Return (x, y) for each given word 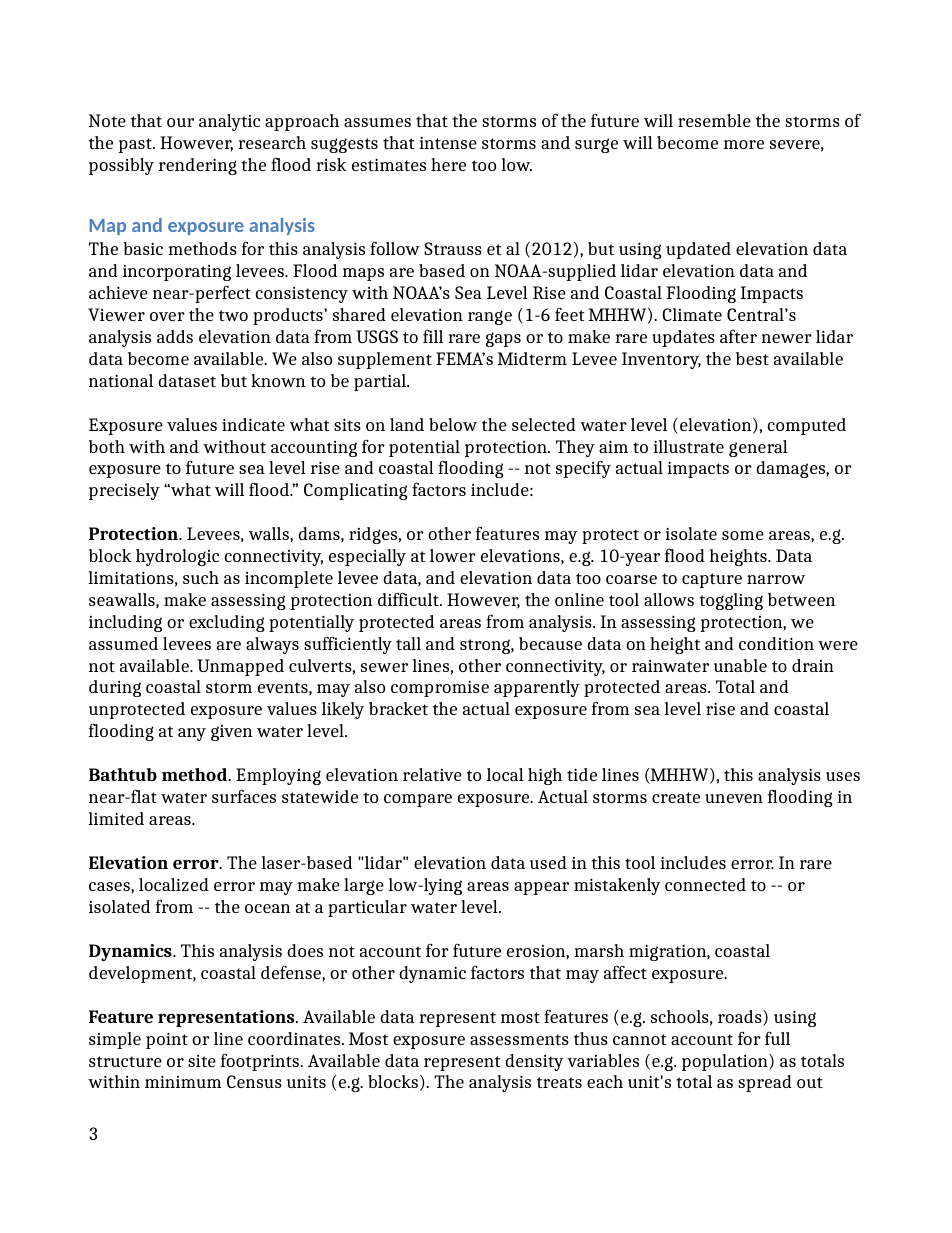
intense (448, 142)
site (202, 1061)
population (726, 1062)
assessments (519, 1039)
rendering (198, 166)
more (744, 144)
